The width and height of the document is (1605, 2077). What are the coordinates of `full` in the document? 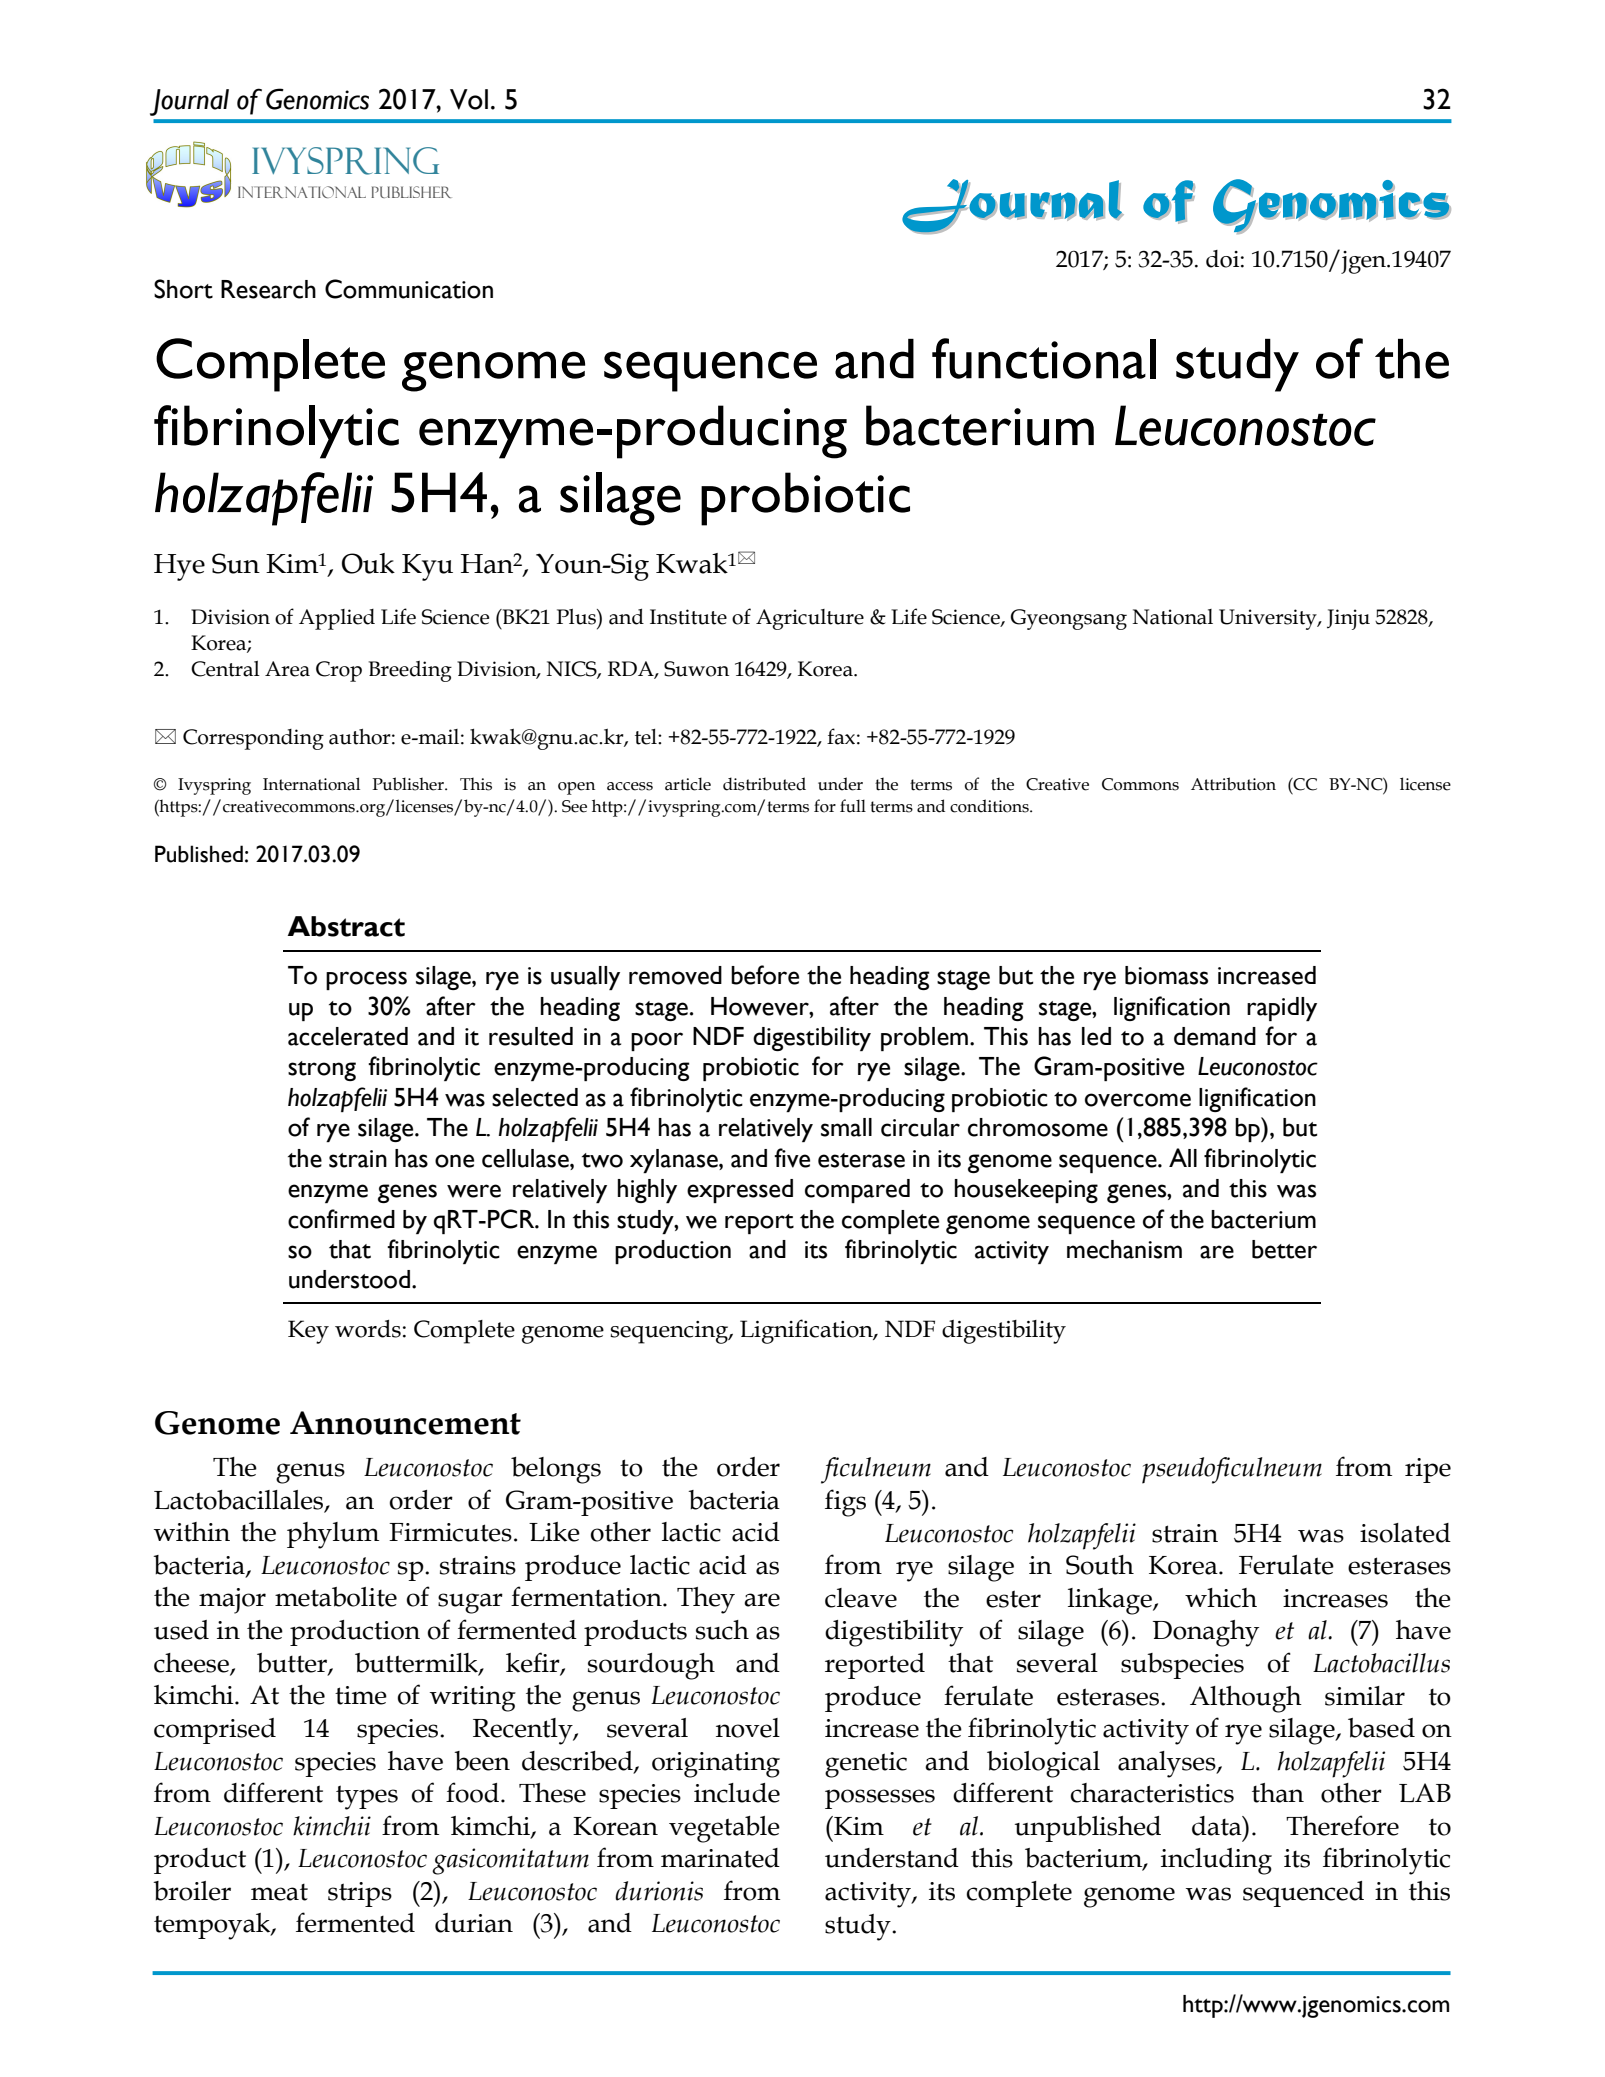 It's located at (853, 806).
